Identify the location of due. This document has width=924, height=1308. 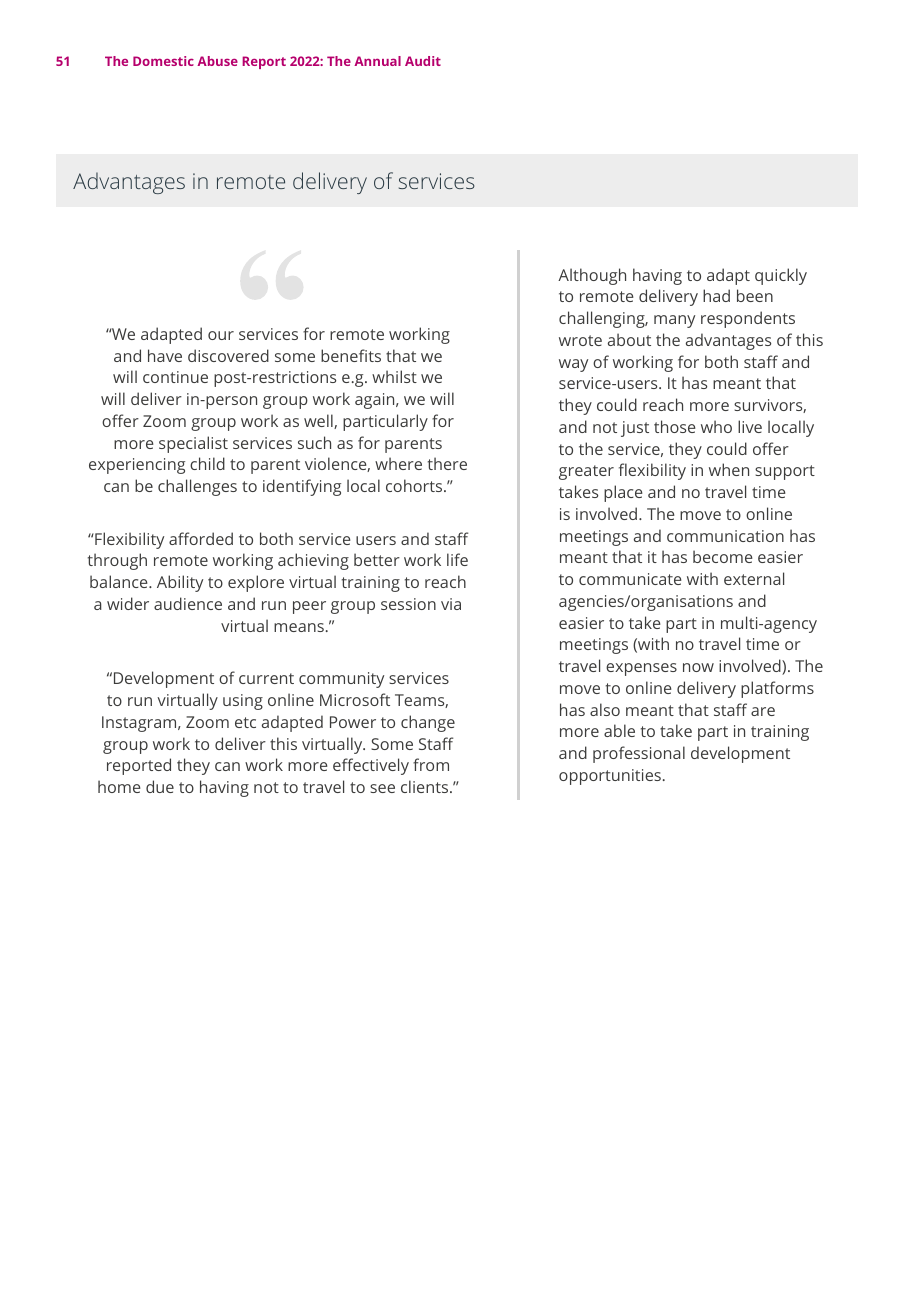
(160, 786).
